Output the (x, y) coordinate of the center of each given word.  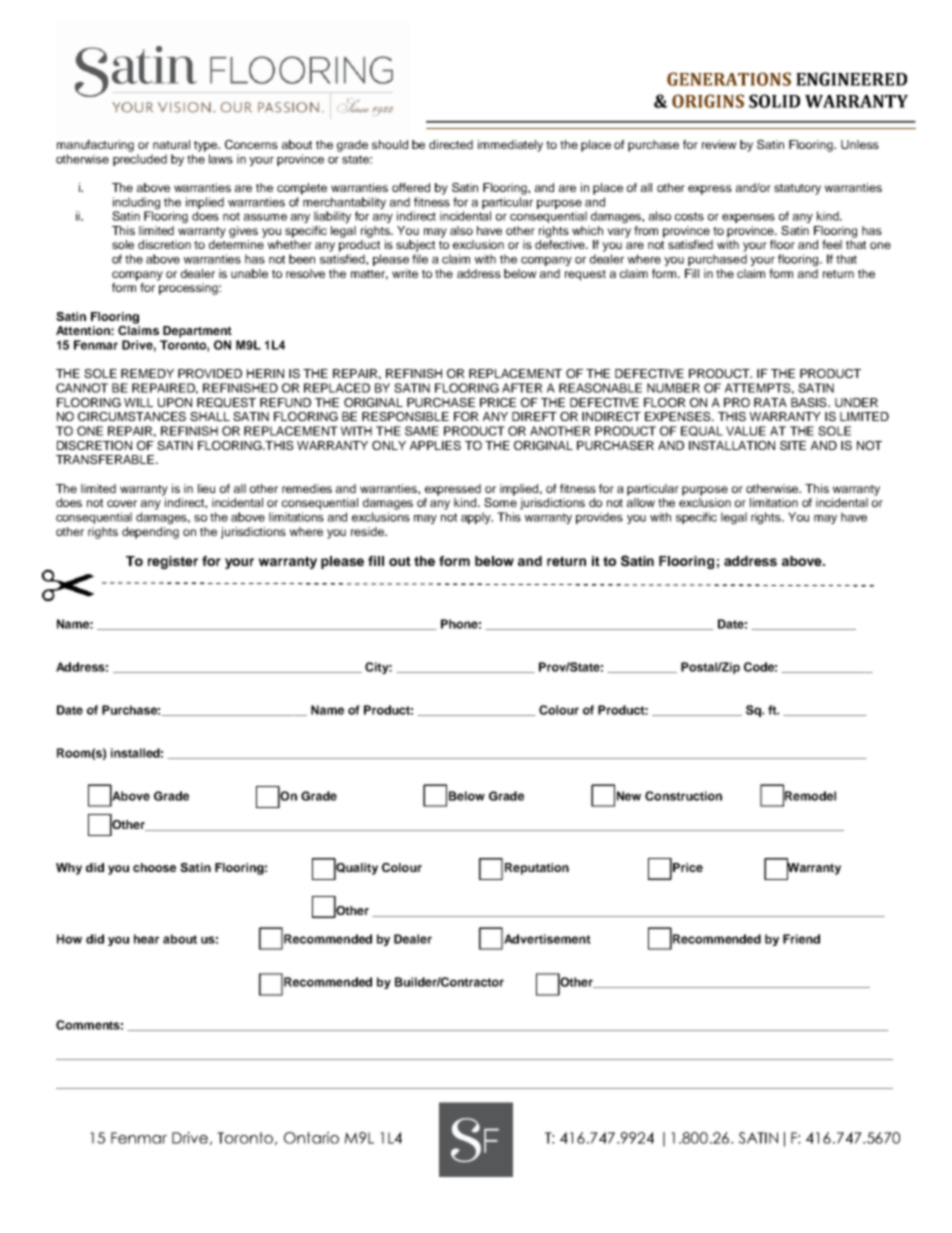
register (173, 562)
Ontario (311, 1138)
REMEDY (147, 373)
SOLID (774, 101)
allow (641, 502)
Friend (801, 939)
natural (171, 144)
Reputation (537, 869)
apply (477, 518)
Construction (683, 796)
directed (451, 144)
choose (154, 867)
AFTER (522, 388)
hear (146, 939)
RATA (770, 402)
